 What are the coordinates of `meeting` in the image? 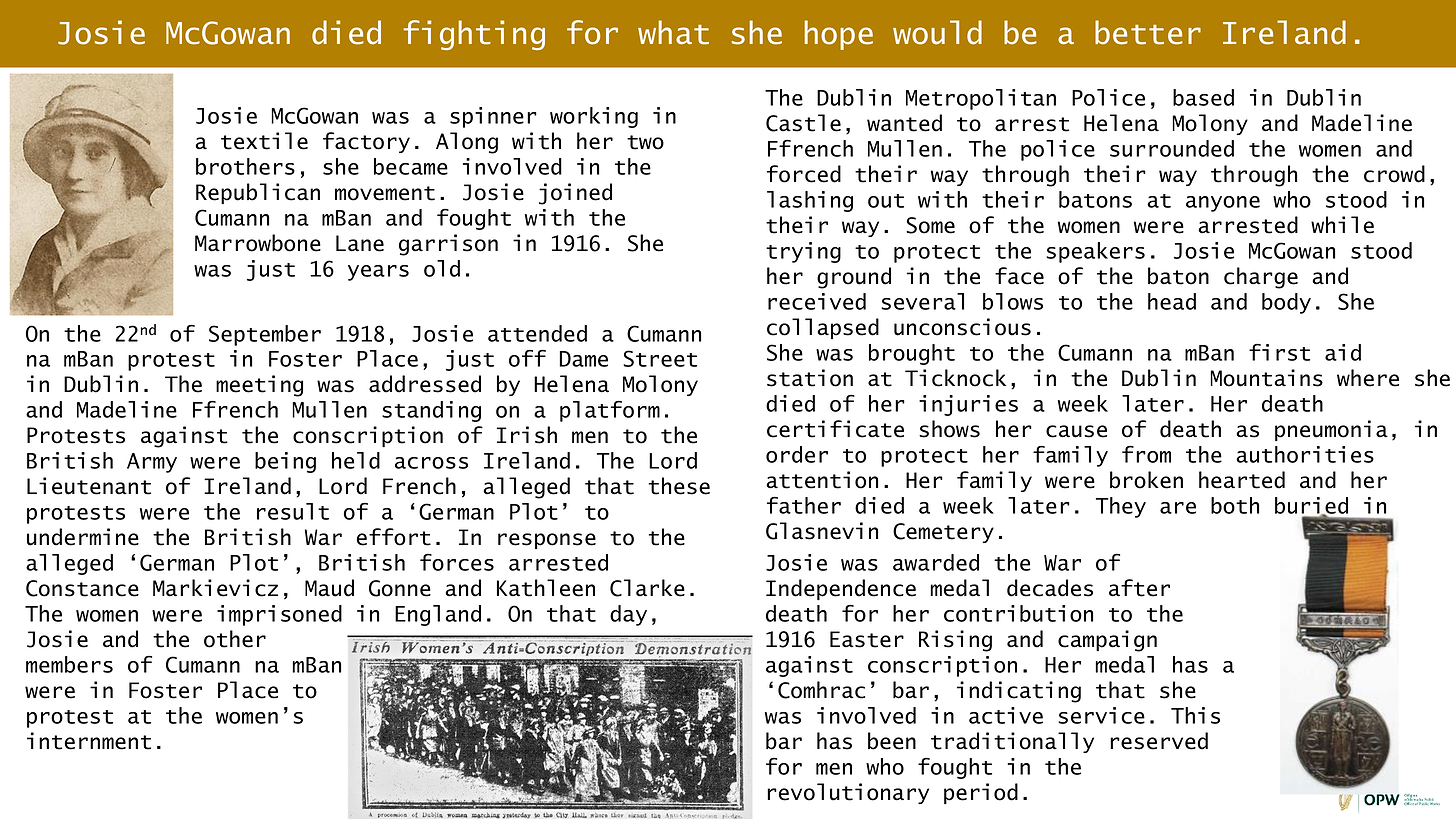 It's located at (259, 386).
